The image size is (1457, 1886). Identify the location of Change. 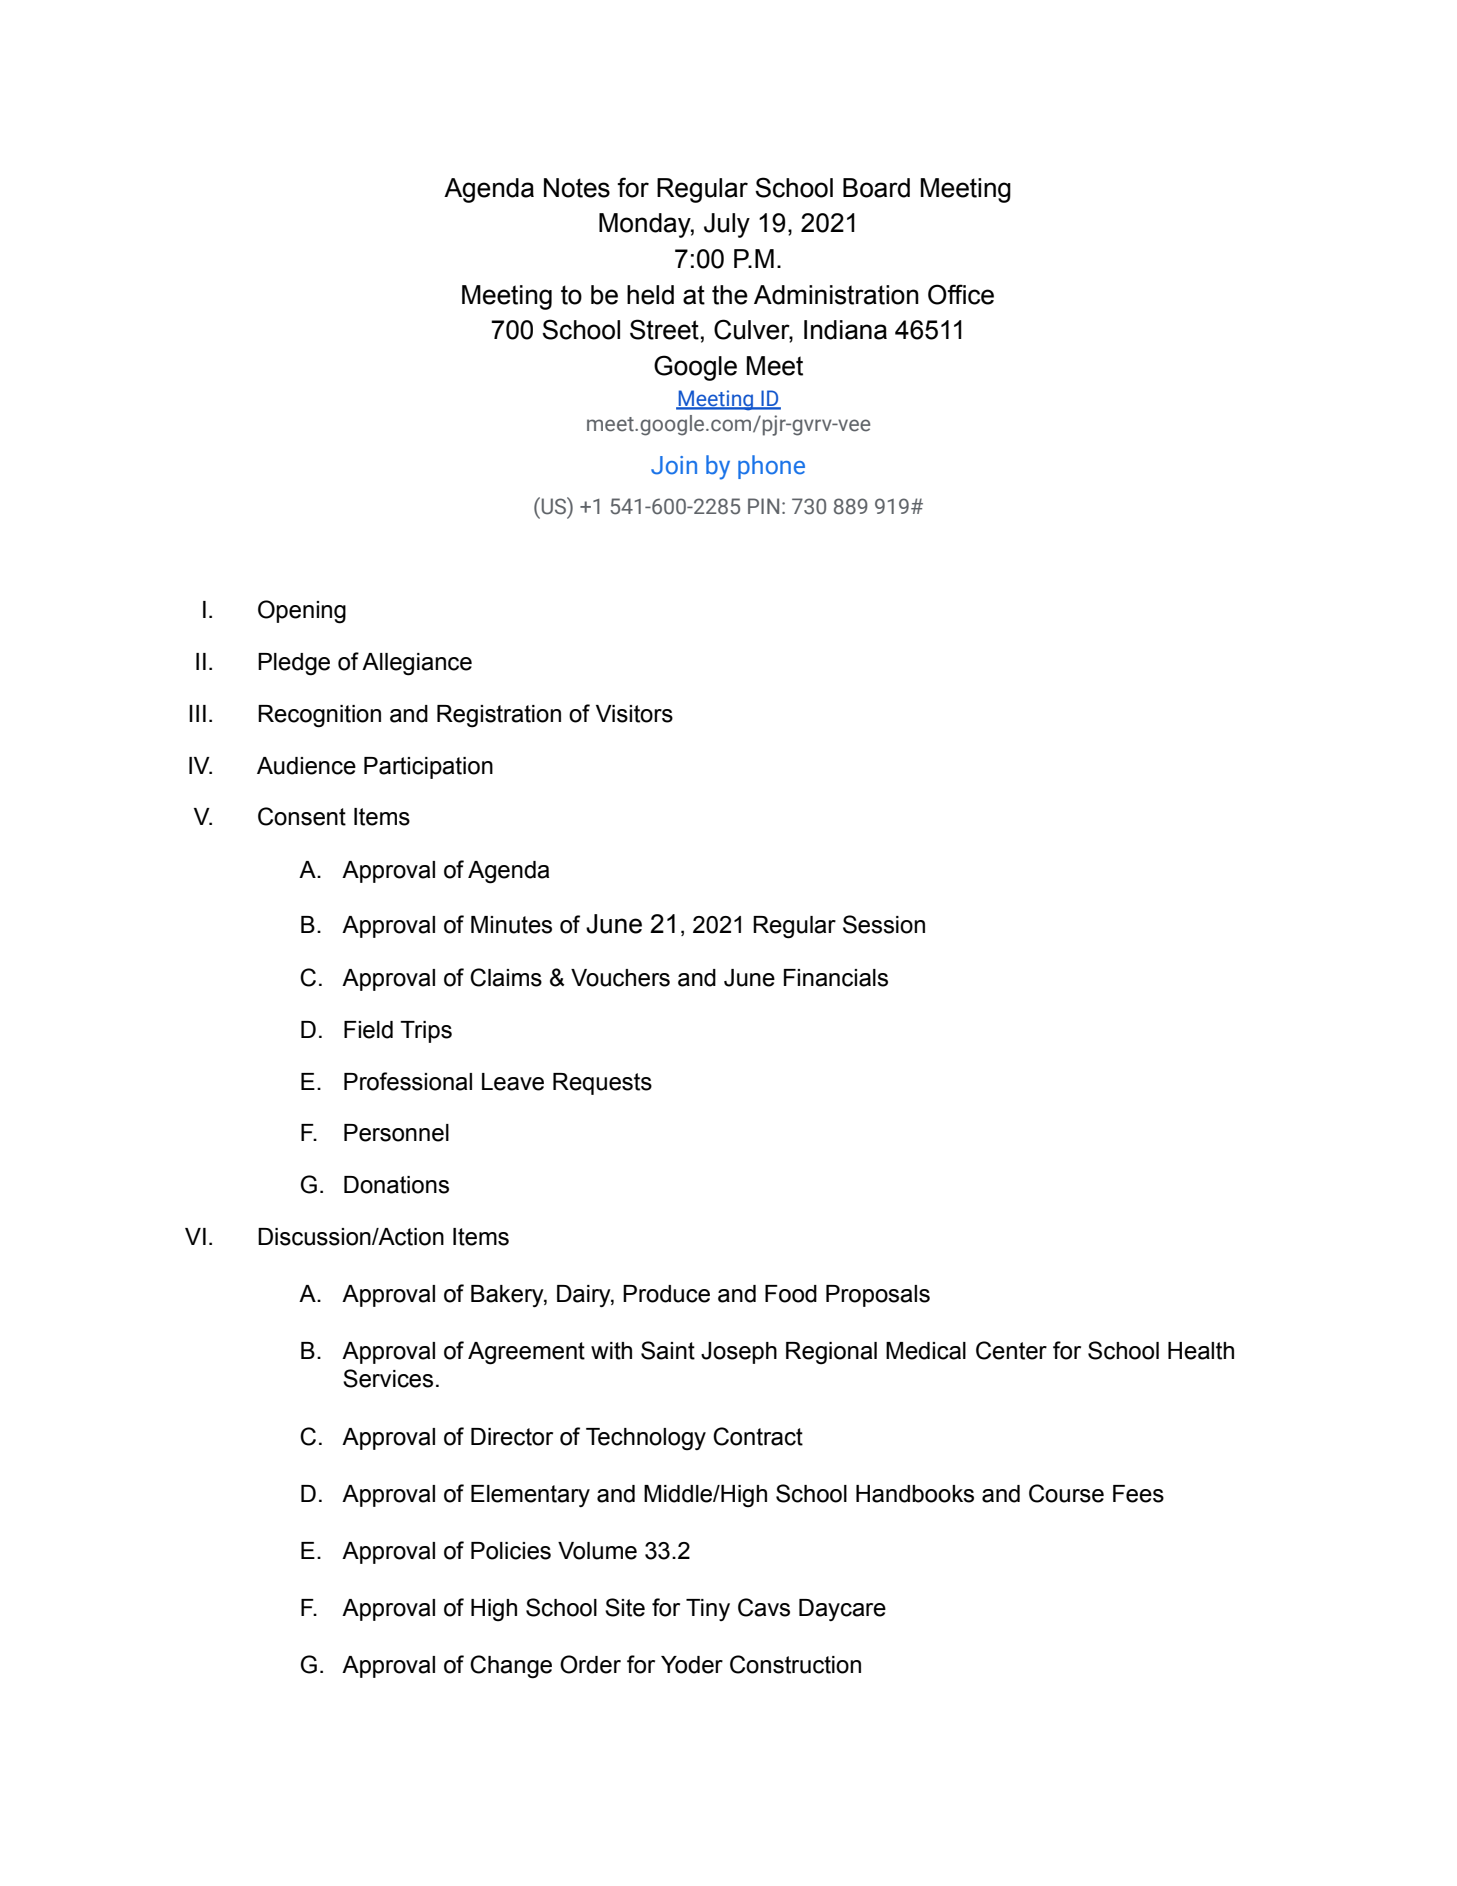
(511, 1667).
